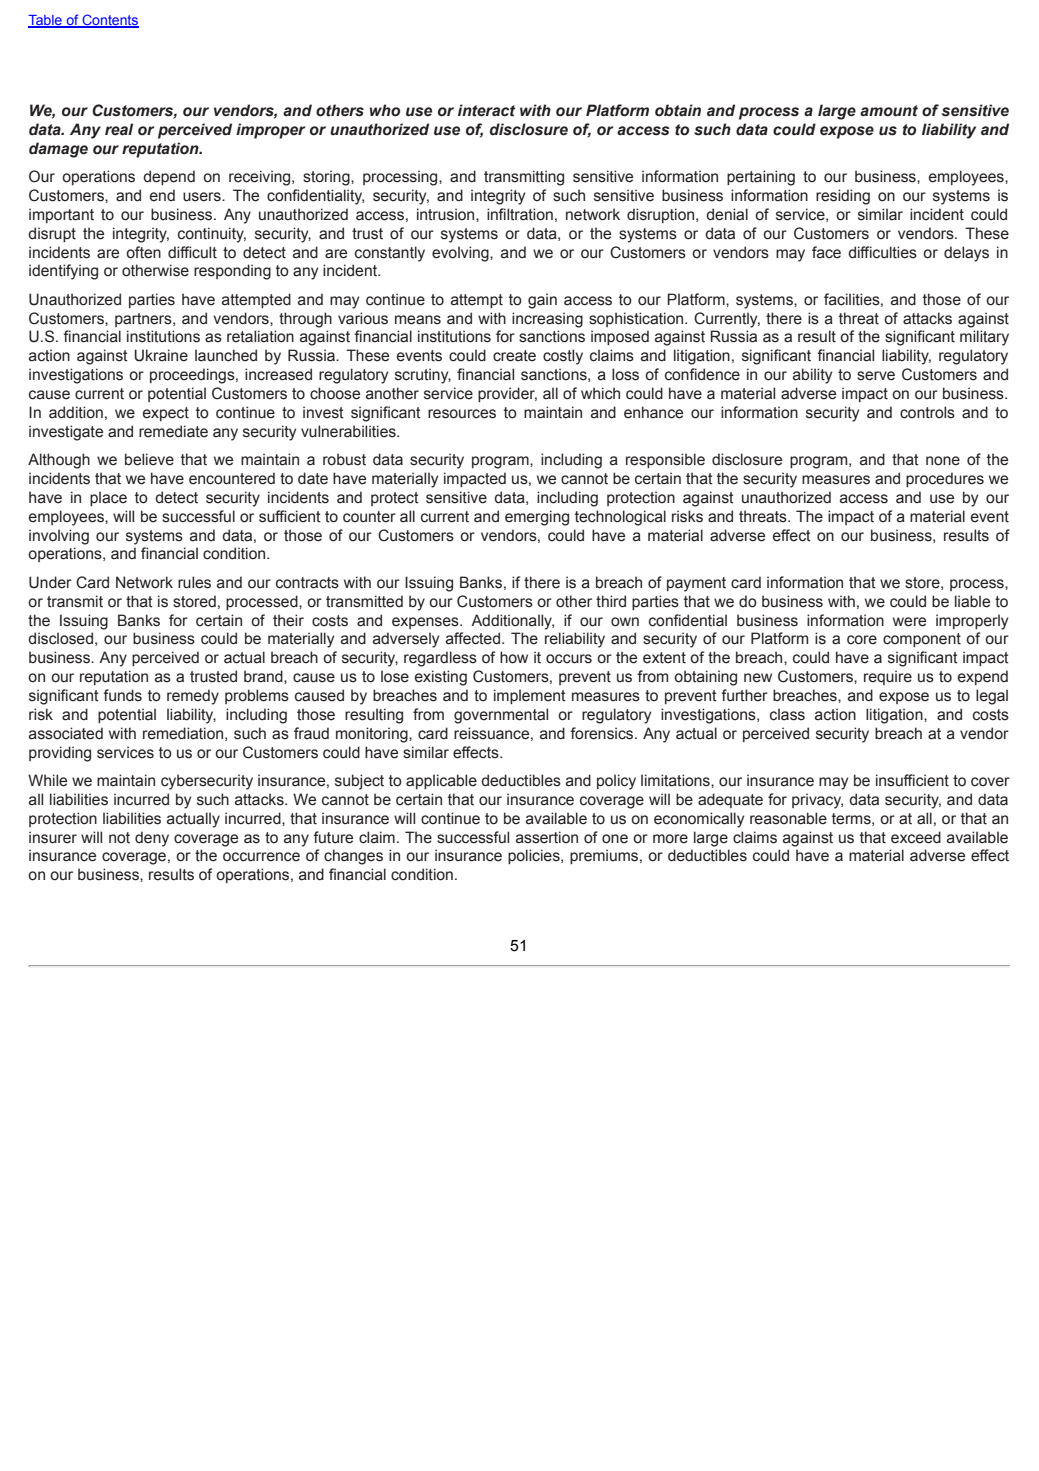 The width and height of the image is (1039, 1471). What do you see at coordinates (927, 412) in the image?
I see `controls` at bounding box center [927, 412].
